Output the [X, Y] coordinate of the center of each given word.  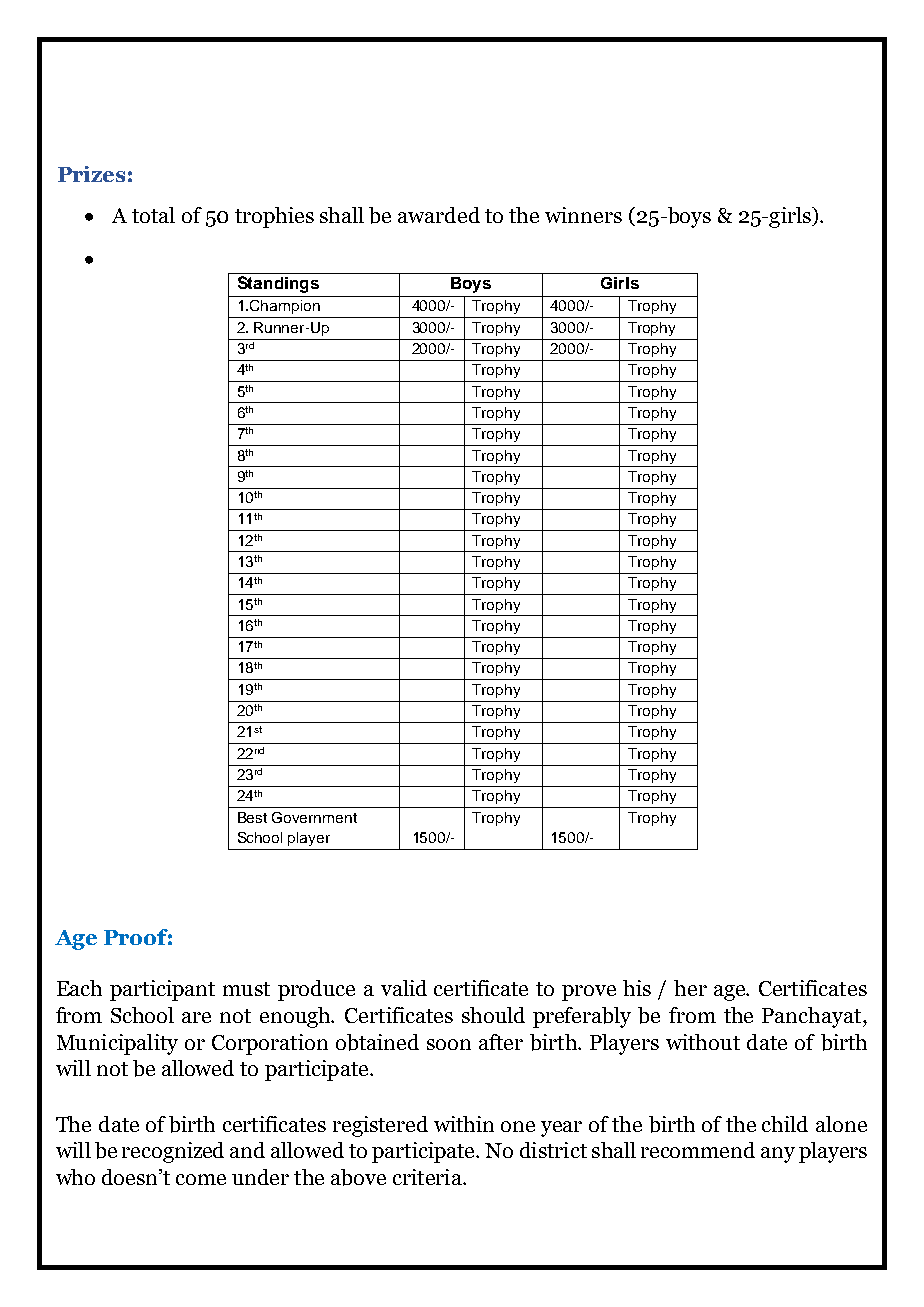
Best [252, 817]
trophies [274, 217]
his [637, 988]
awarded [439, 215]
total [153, 215]
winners [583, 215]
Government [314, 817]
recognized [173, 1152]
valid [404, 988]
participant [162, 990]
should [493, 1015]
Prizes [91, 174]
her [690, 988]
